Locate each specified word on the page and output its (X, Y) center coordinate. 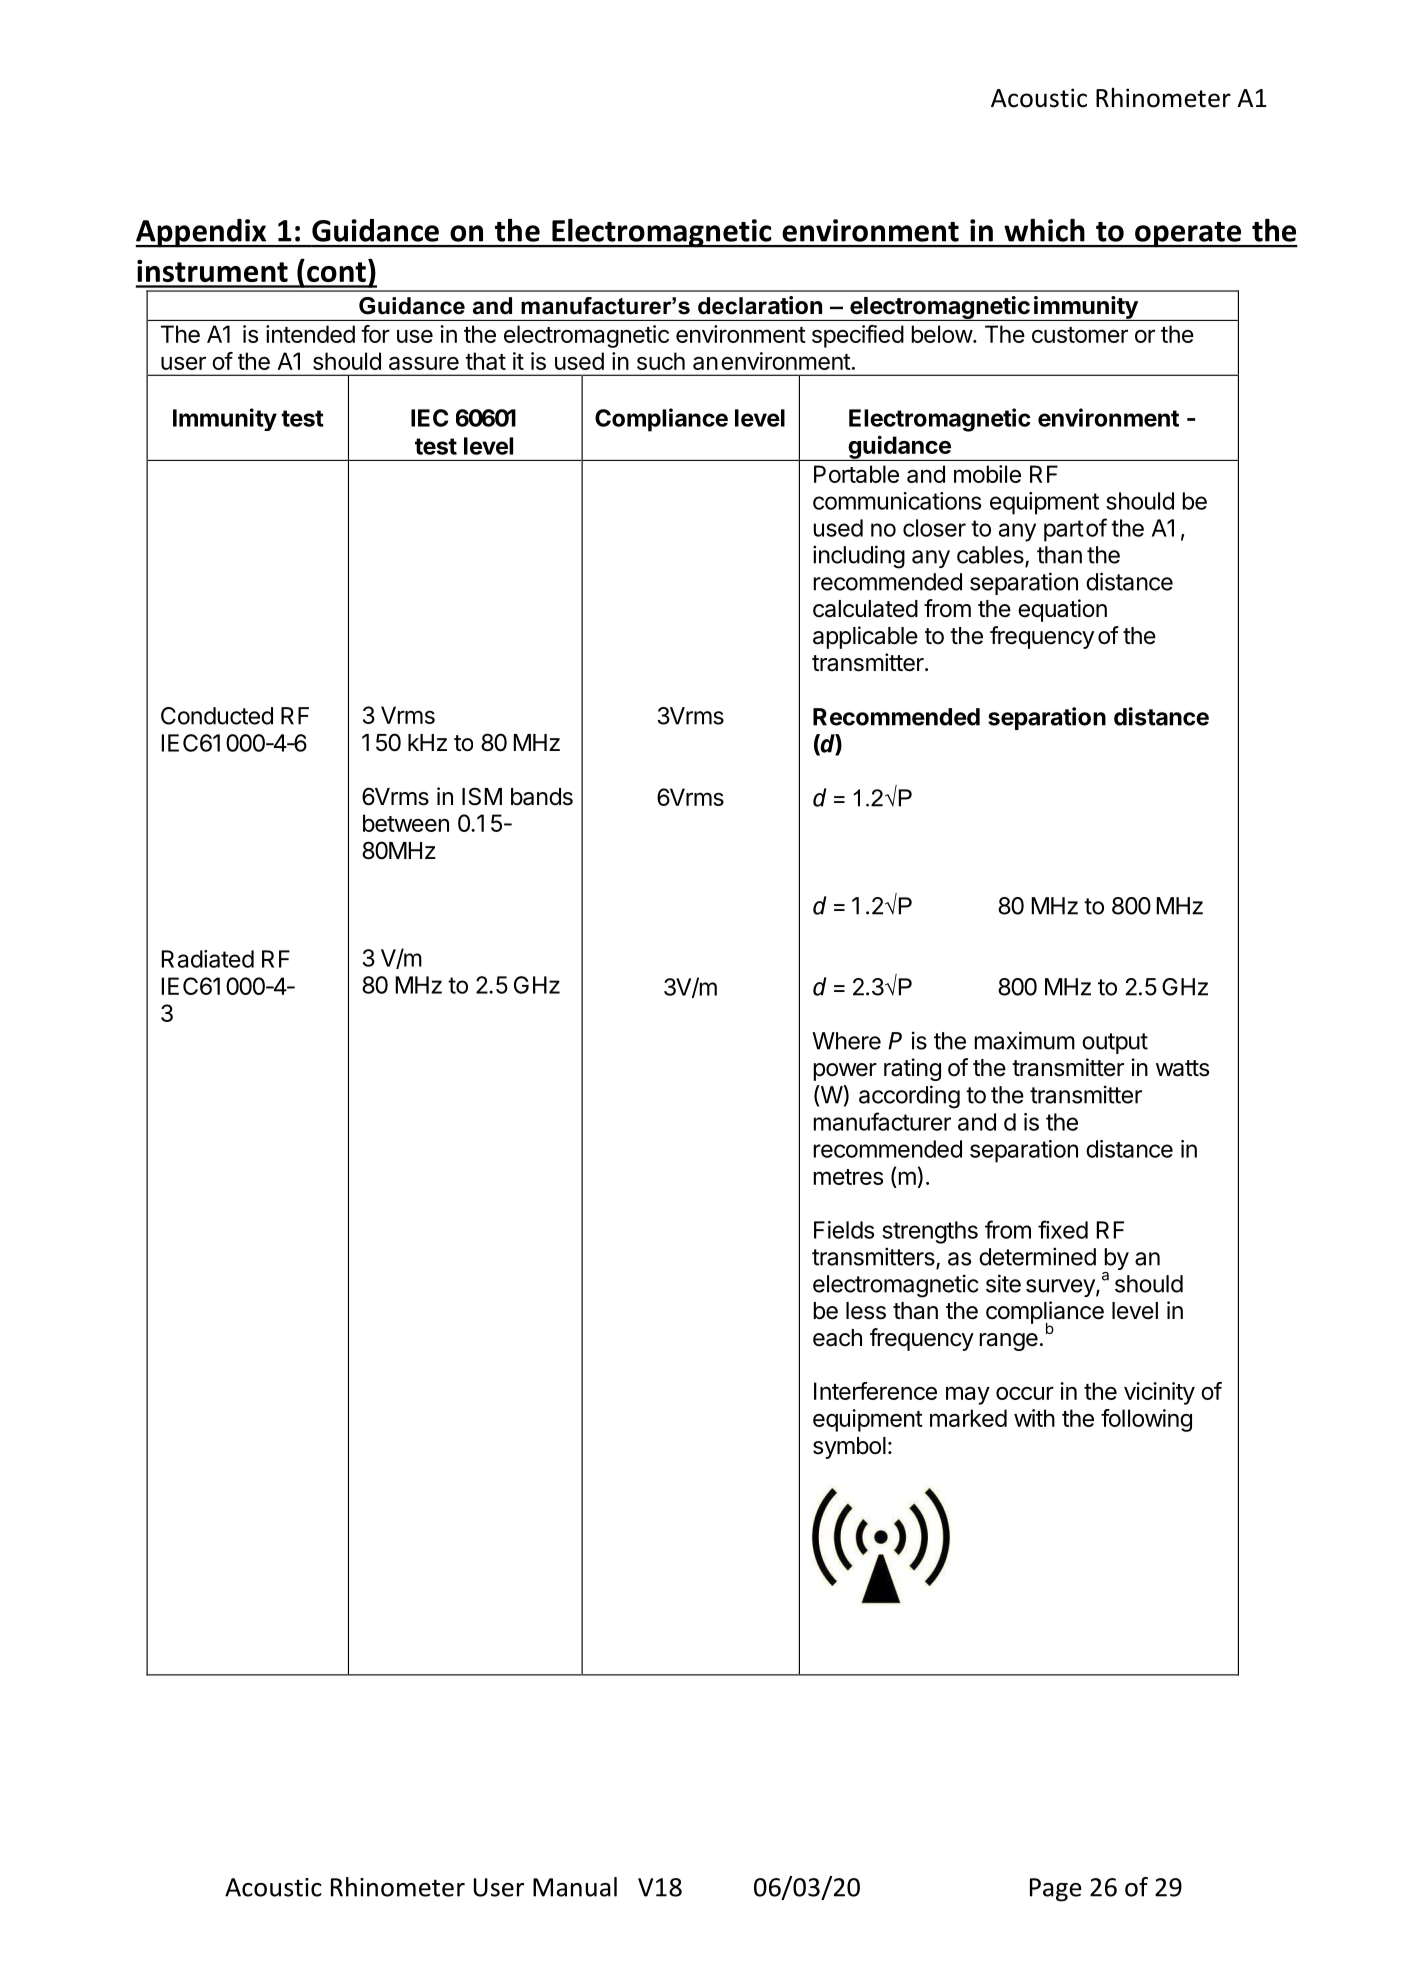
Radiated (208, 959)
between (406, 823)
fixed (1063, 1229)
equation (1062, 610)
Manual (575, 1887)
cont (336, 272)
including (859, 557)
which (1044, 230)
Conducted (217, 716)
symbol (849, 1448)
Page (1056, 1890)
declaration (760, 305)
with (1034, 1418)
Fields (844, 1230)
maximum (1025, 1040)
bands (542, 797)
